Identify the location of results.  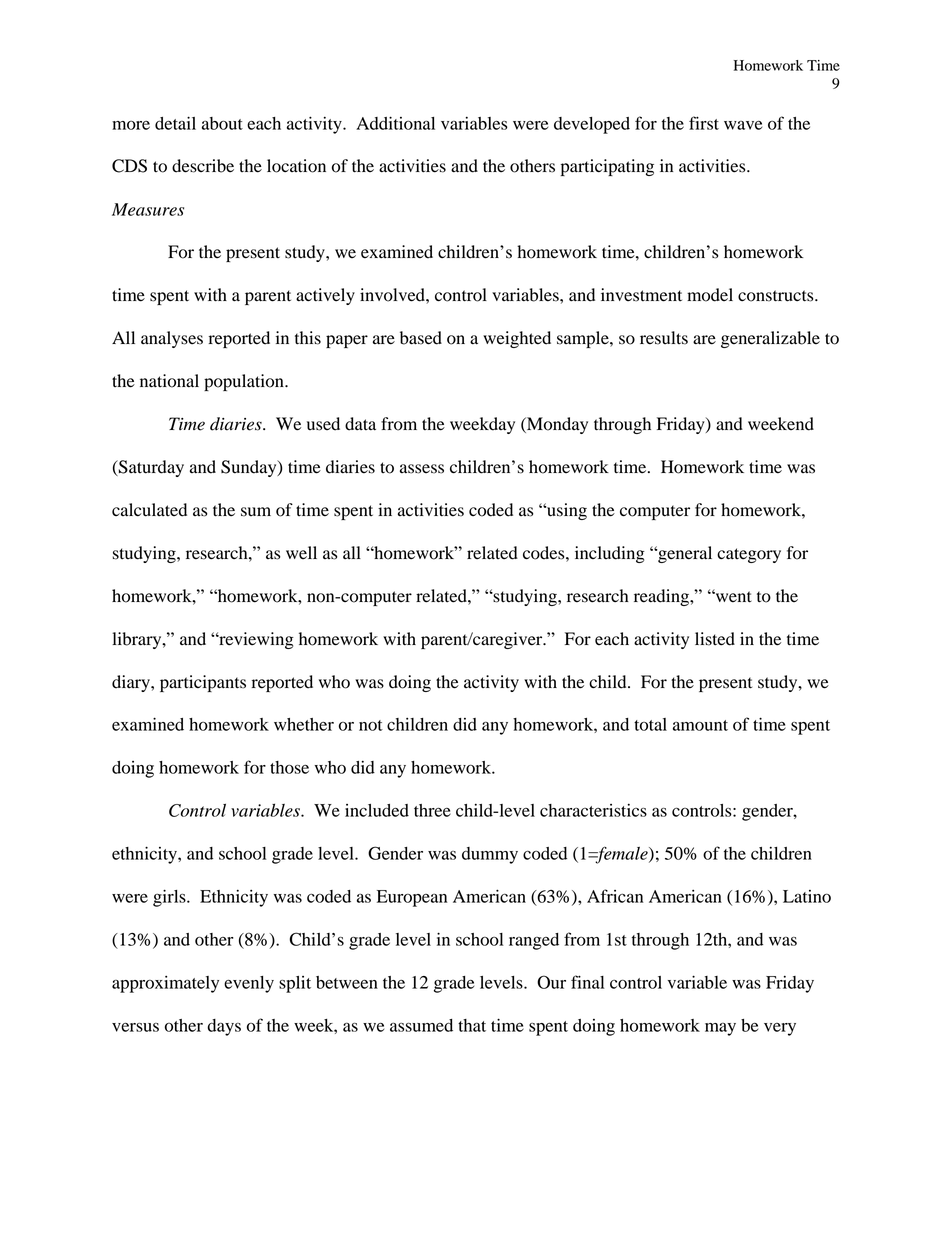
(664, 338).
